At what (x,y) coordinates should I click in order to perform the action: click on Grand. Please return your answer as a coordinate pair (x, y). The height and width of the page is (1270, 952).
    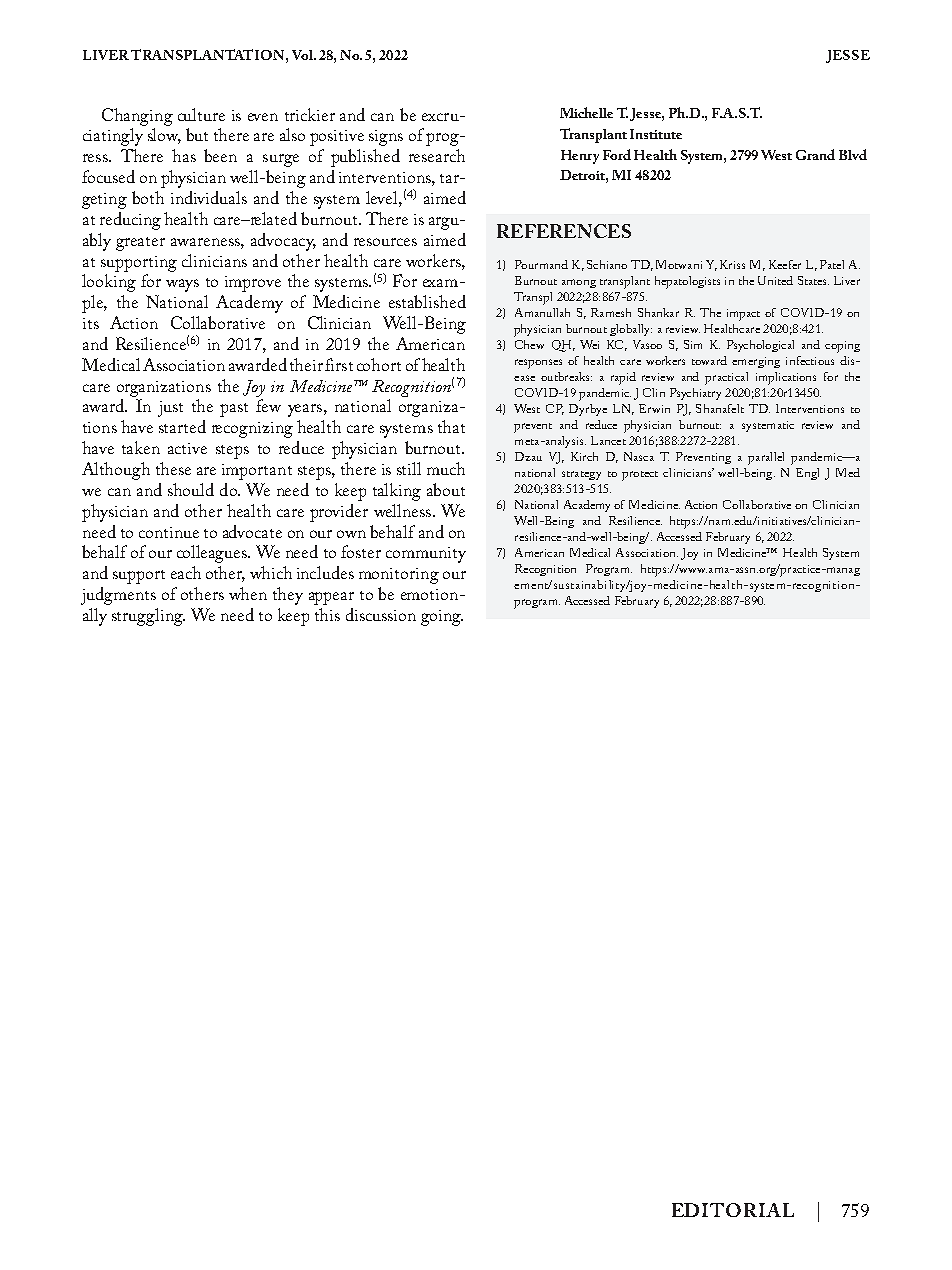
    Looking at the image, I should click on (815, 154).
